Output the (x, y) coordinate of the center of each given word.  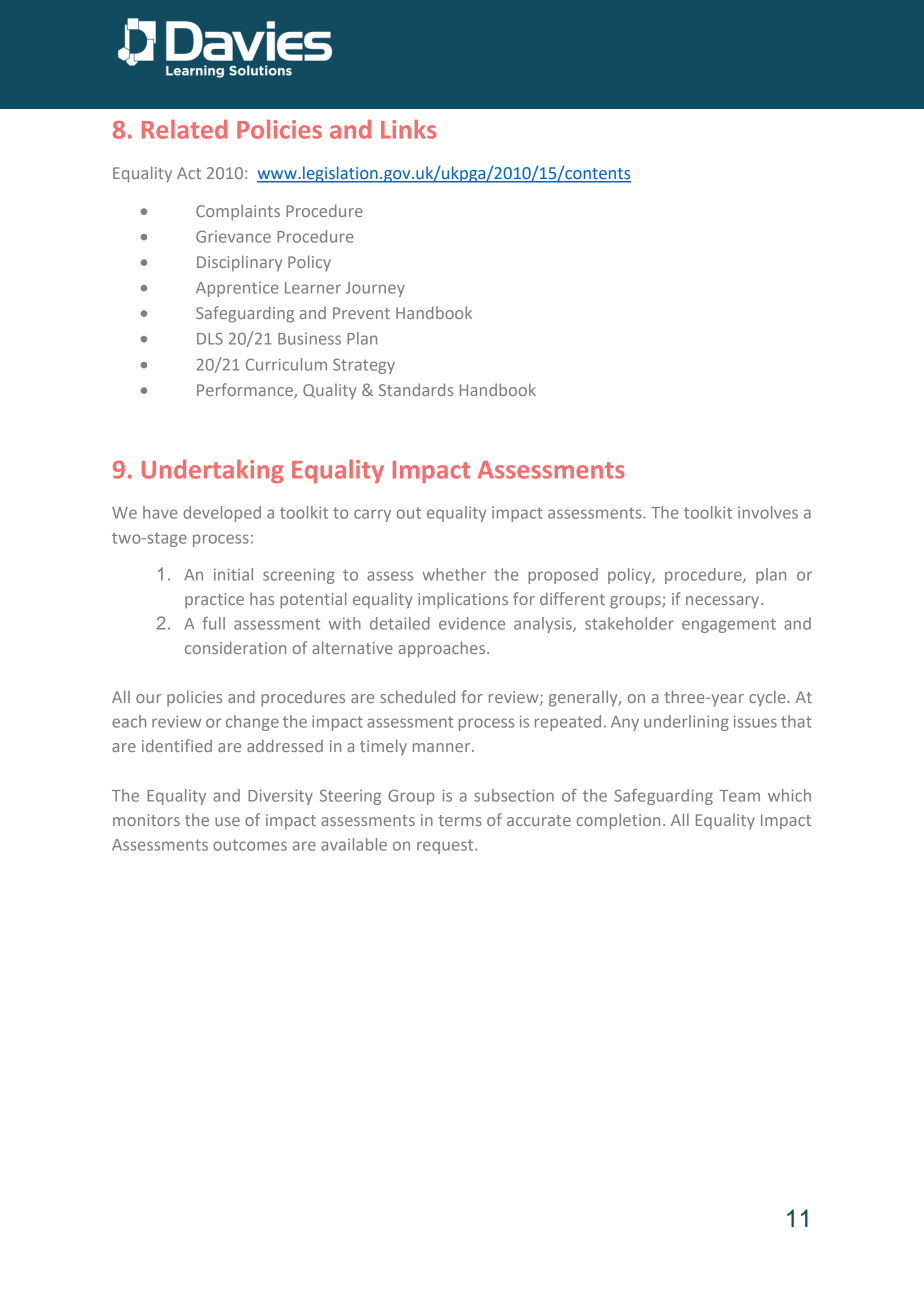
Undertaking (212, 471)
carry (372, 515)
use (227, 821)
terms (460, 820)
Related (184, 129)
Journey (375, 289)
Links (408, 129)
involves (768, 512)
